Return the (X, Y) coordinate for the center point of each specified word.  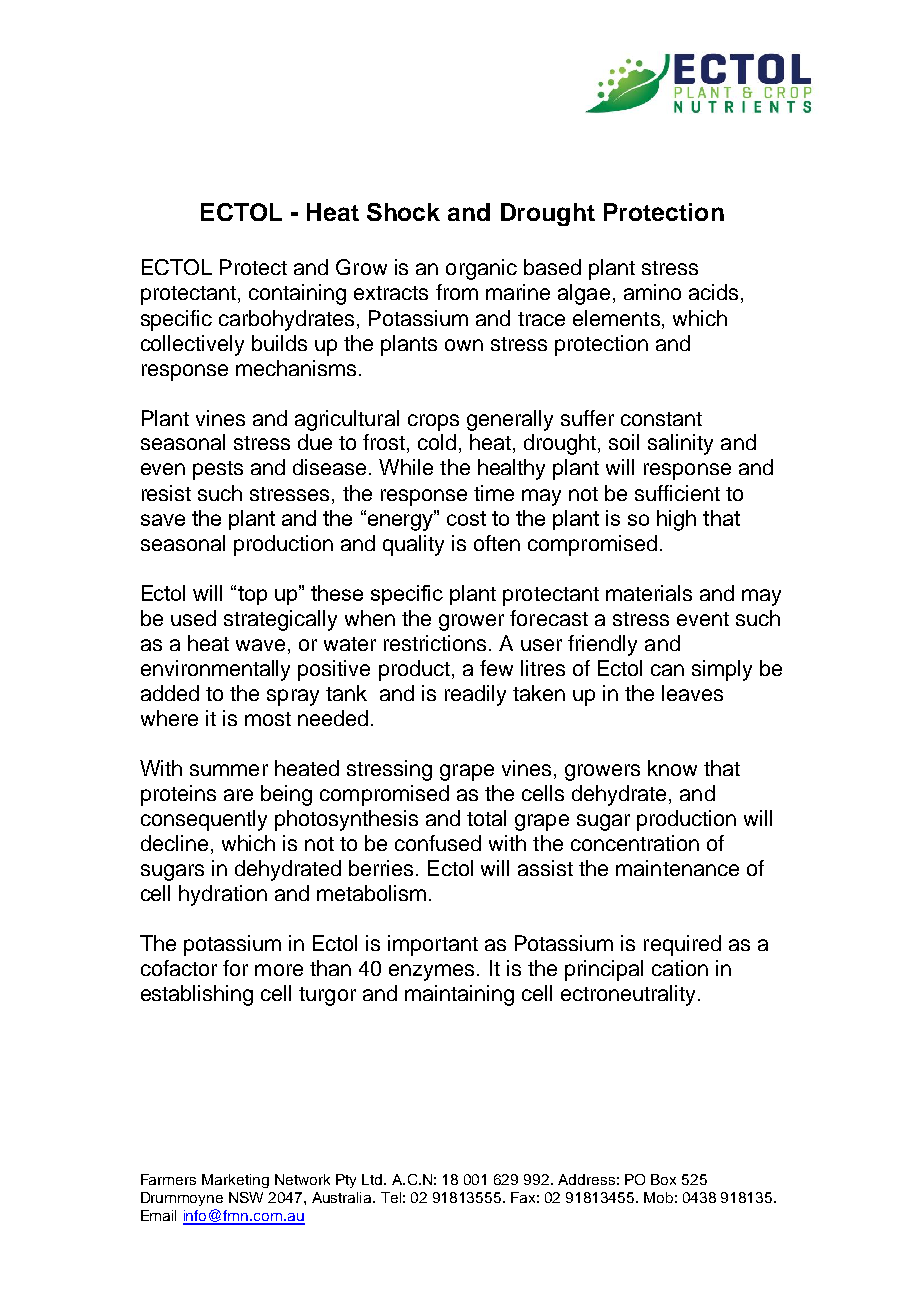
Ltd (373, 1179)
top (252, 595)
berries (383, 868)
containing (297, 294)
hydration (223, 895)
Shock (403, 212)
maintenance (677, 868)
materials (649, 593)
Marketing (235, 1181)
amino (652, 292)
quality (413, 545)
